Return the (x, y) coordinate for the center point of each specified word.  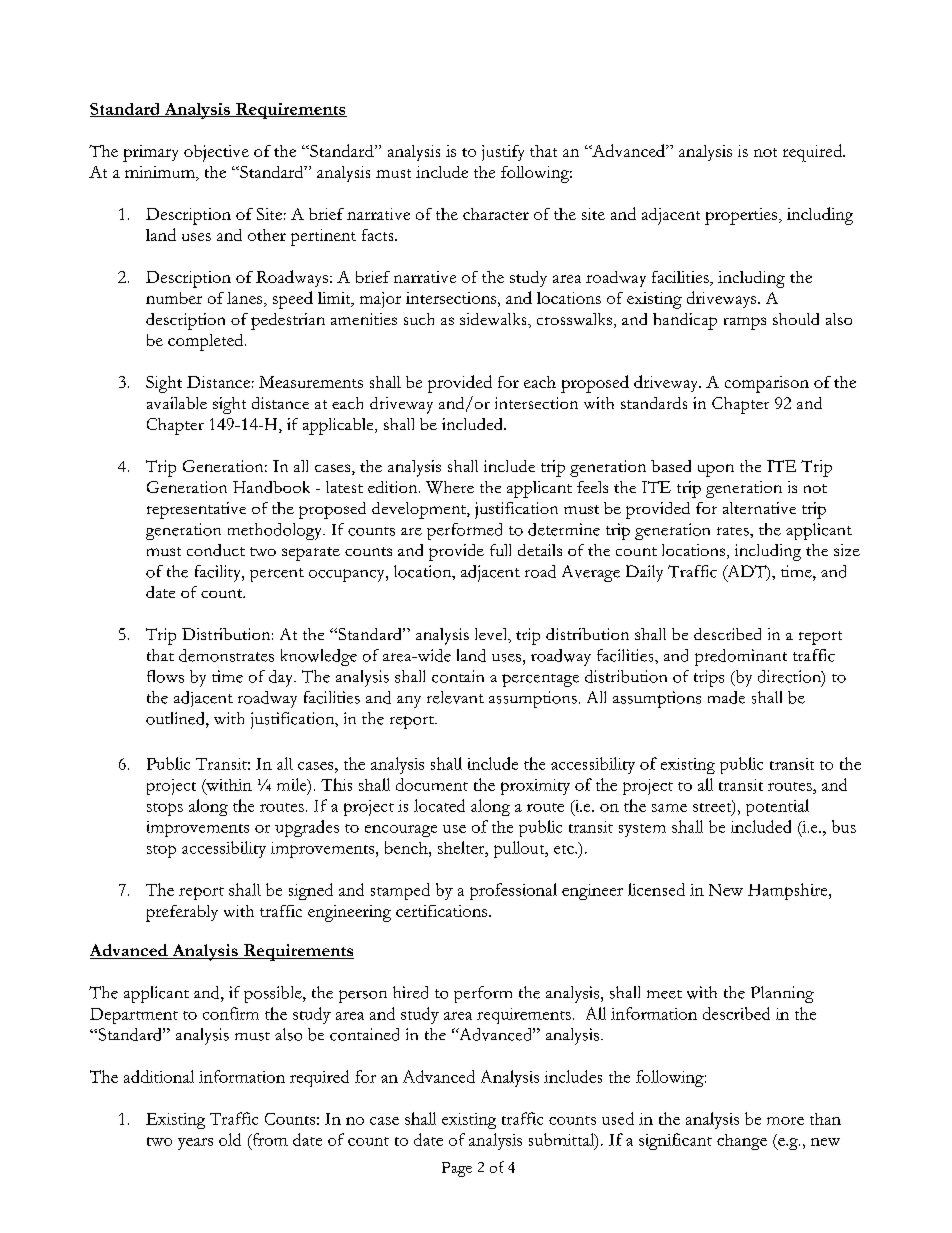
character (496, 214)
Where (450, 487)
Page (457, 1169)
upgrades (307, 828)
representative (196, 510)
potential (777, 807)
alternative (759, 508)
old (230, 1139)
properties (742, 216)
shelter (462, 847)
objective (216, 153)
